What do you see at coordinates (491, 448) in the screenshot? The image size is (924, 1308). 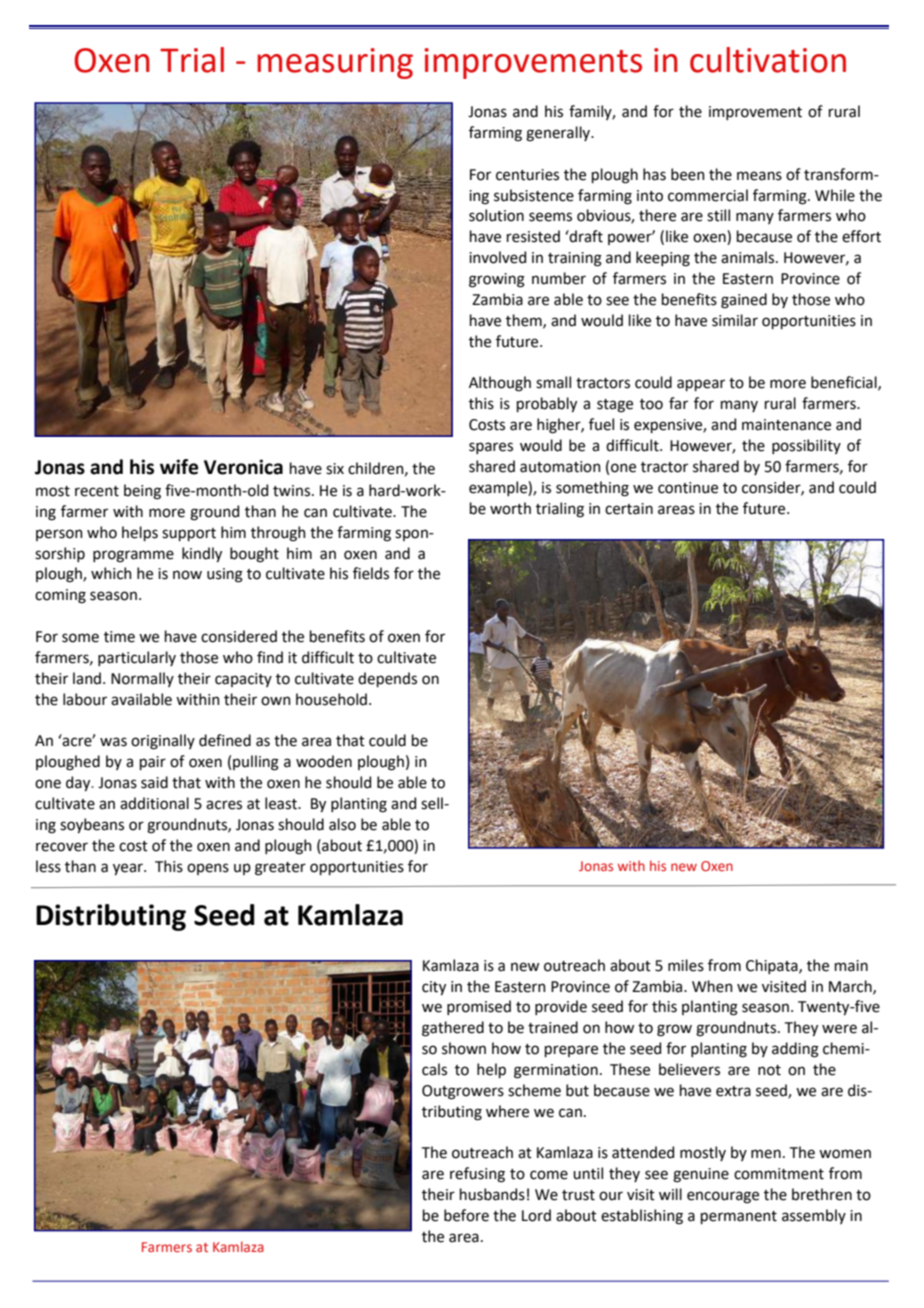 I see `spares` at bounding box center [491, 448].
